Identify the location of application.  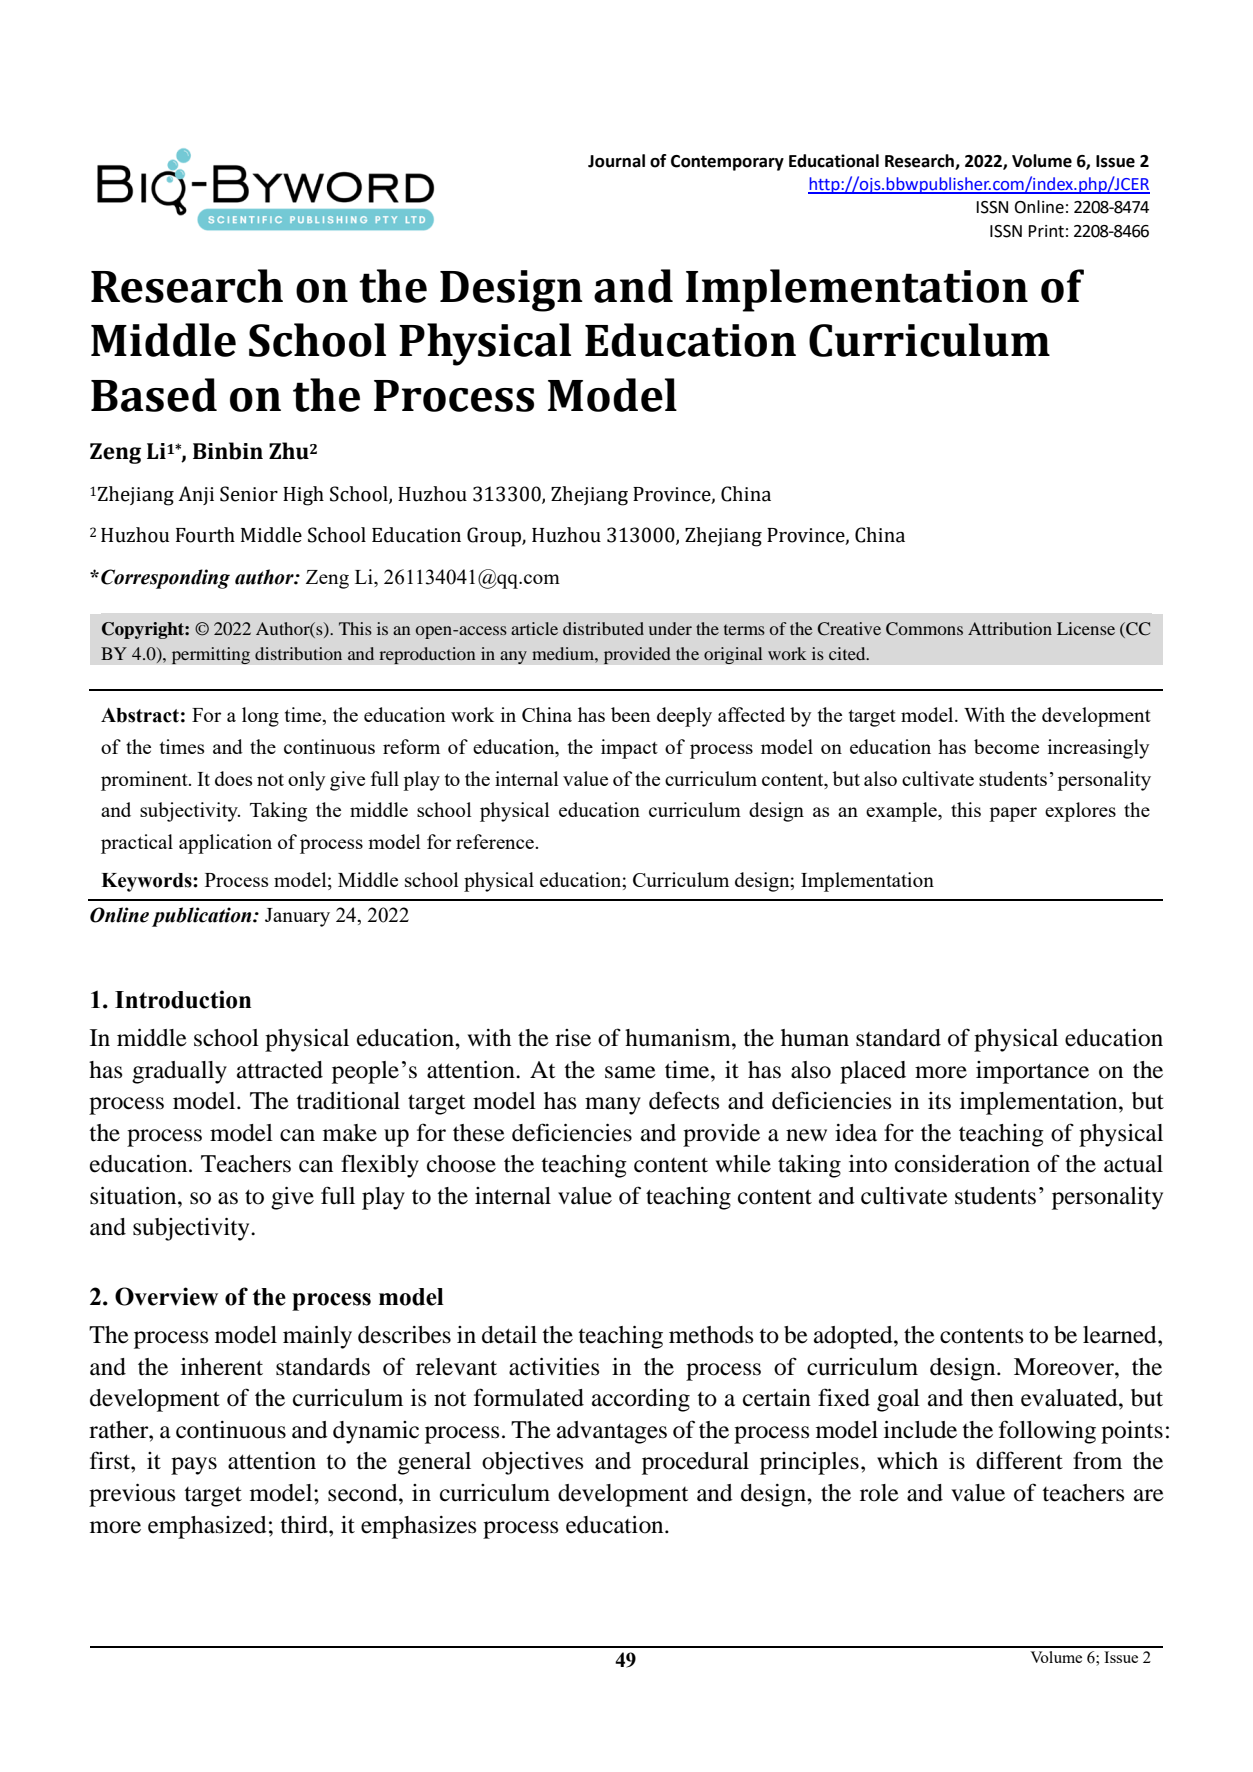
(225, 844).
